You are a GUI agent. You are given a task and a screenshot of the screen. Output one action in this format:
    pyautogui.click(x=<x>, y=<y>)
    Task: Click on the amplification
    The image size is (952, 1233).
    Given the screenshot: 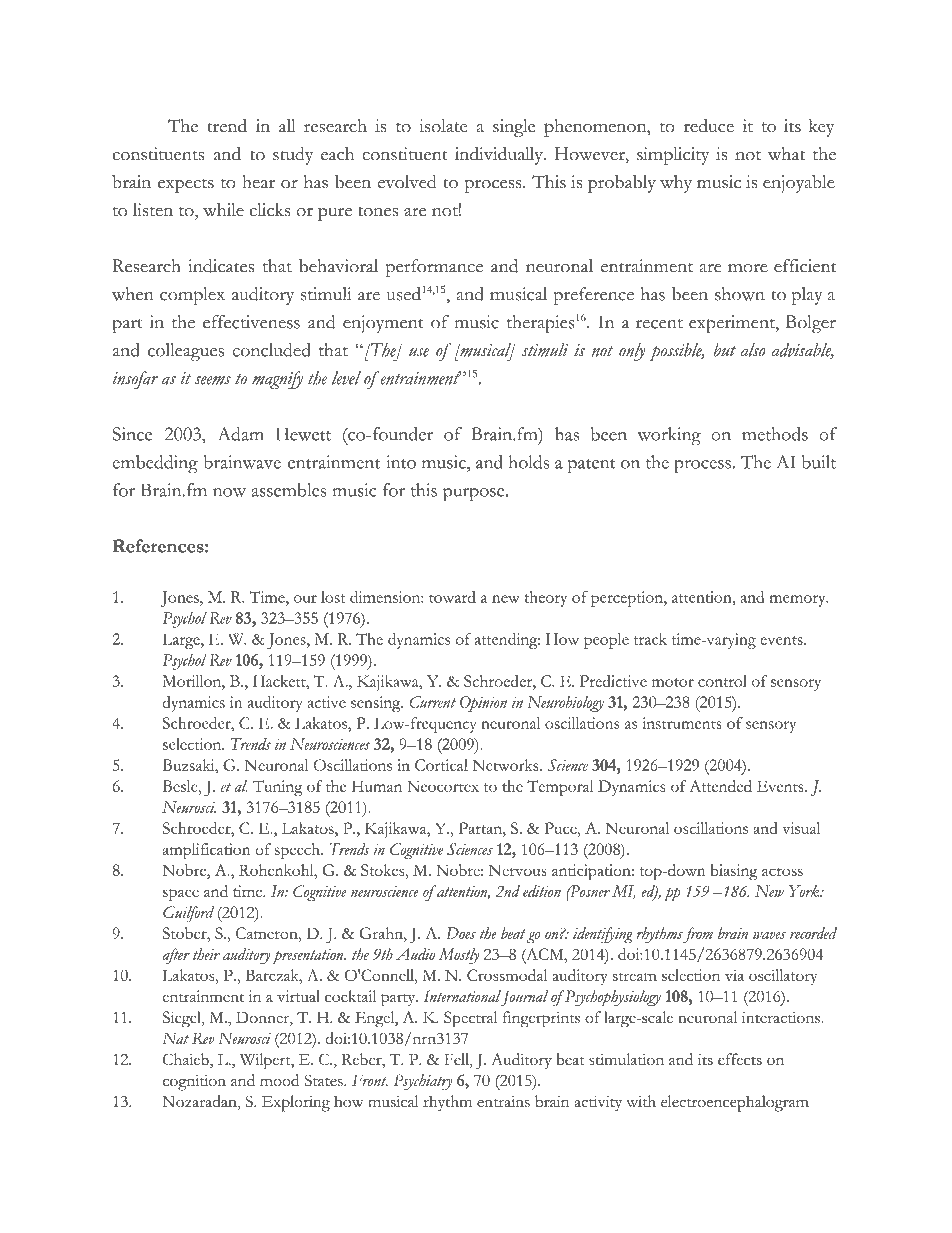 What is the action you would take?
    pyautogui.click(x=207, y=851)
